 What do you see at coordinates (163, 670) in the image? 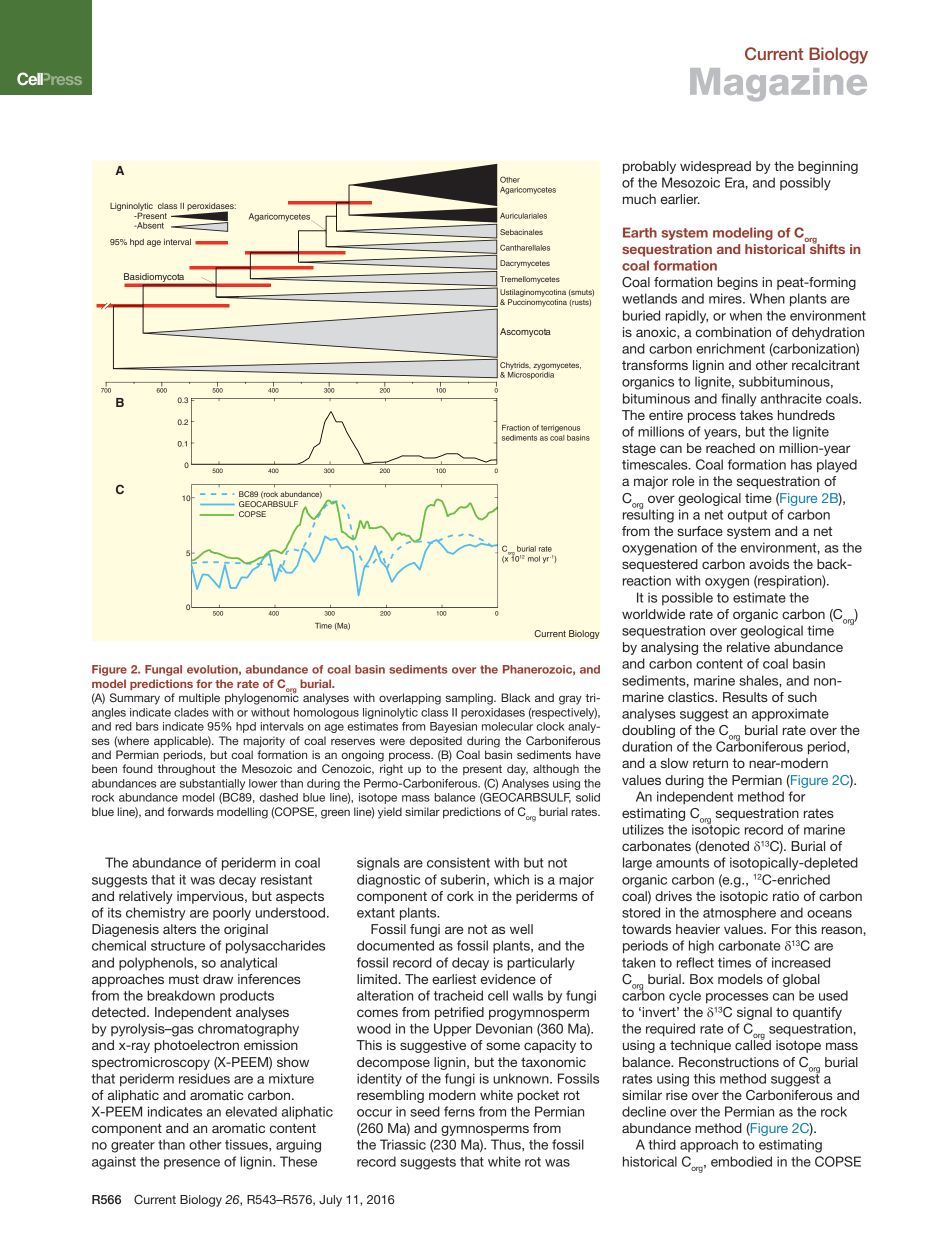
I see `Fungal` at bounding box center [163, 670].
